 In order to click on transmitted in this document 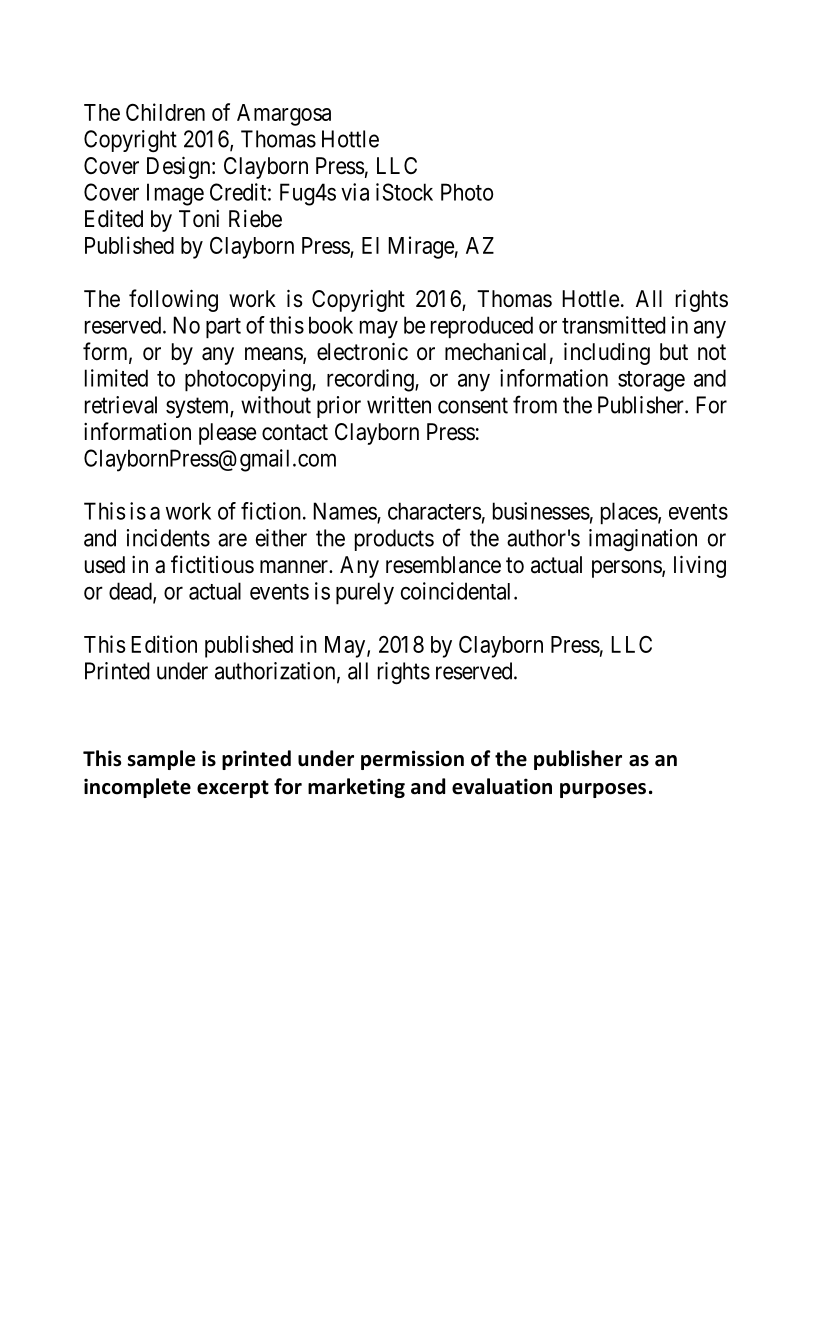, I will do `click(613, 325)`.
